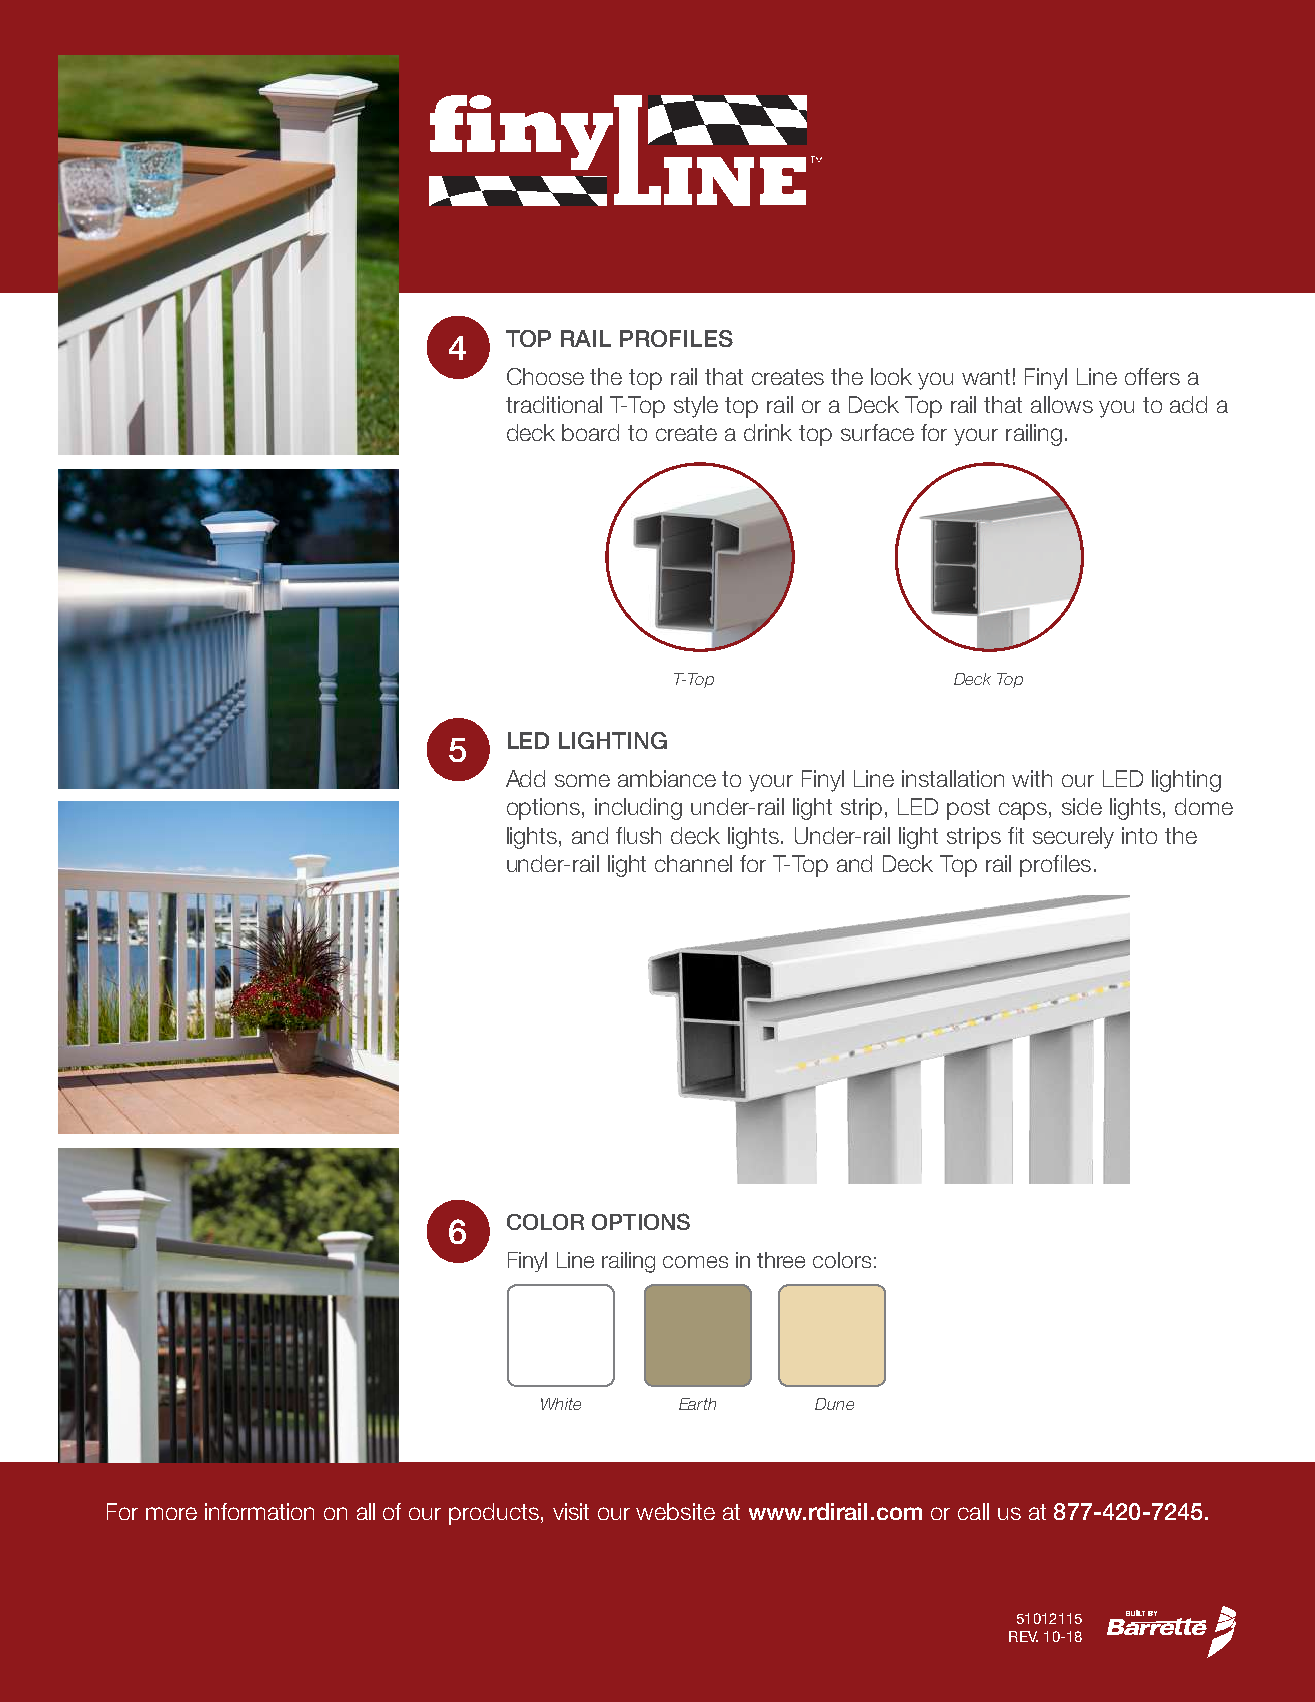 This page has width=1315, height=1702. What do you see at coordinates (667, 778) in the page?
I see `ambiance` at bounding box center [667, 778].
